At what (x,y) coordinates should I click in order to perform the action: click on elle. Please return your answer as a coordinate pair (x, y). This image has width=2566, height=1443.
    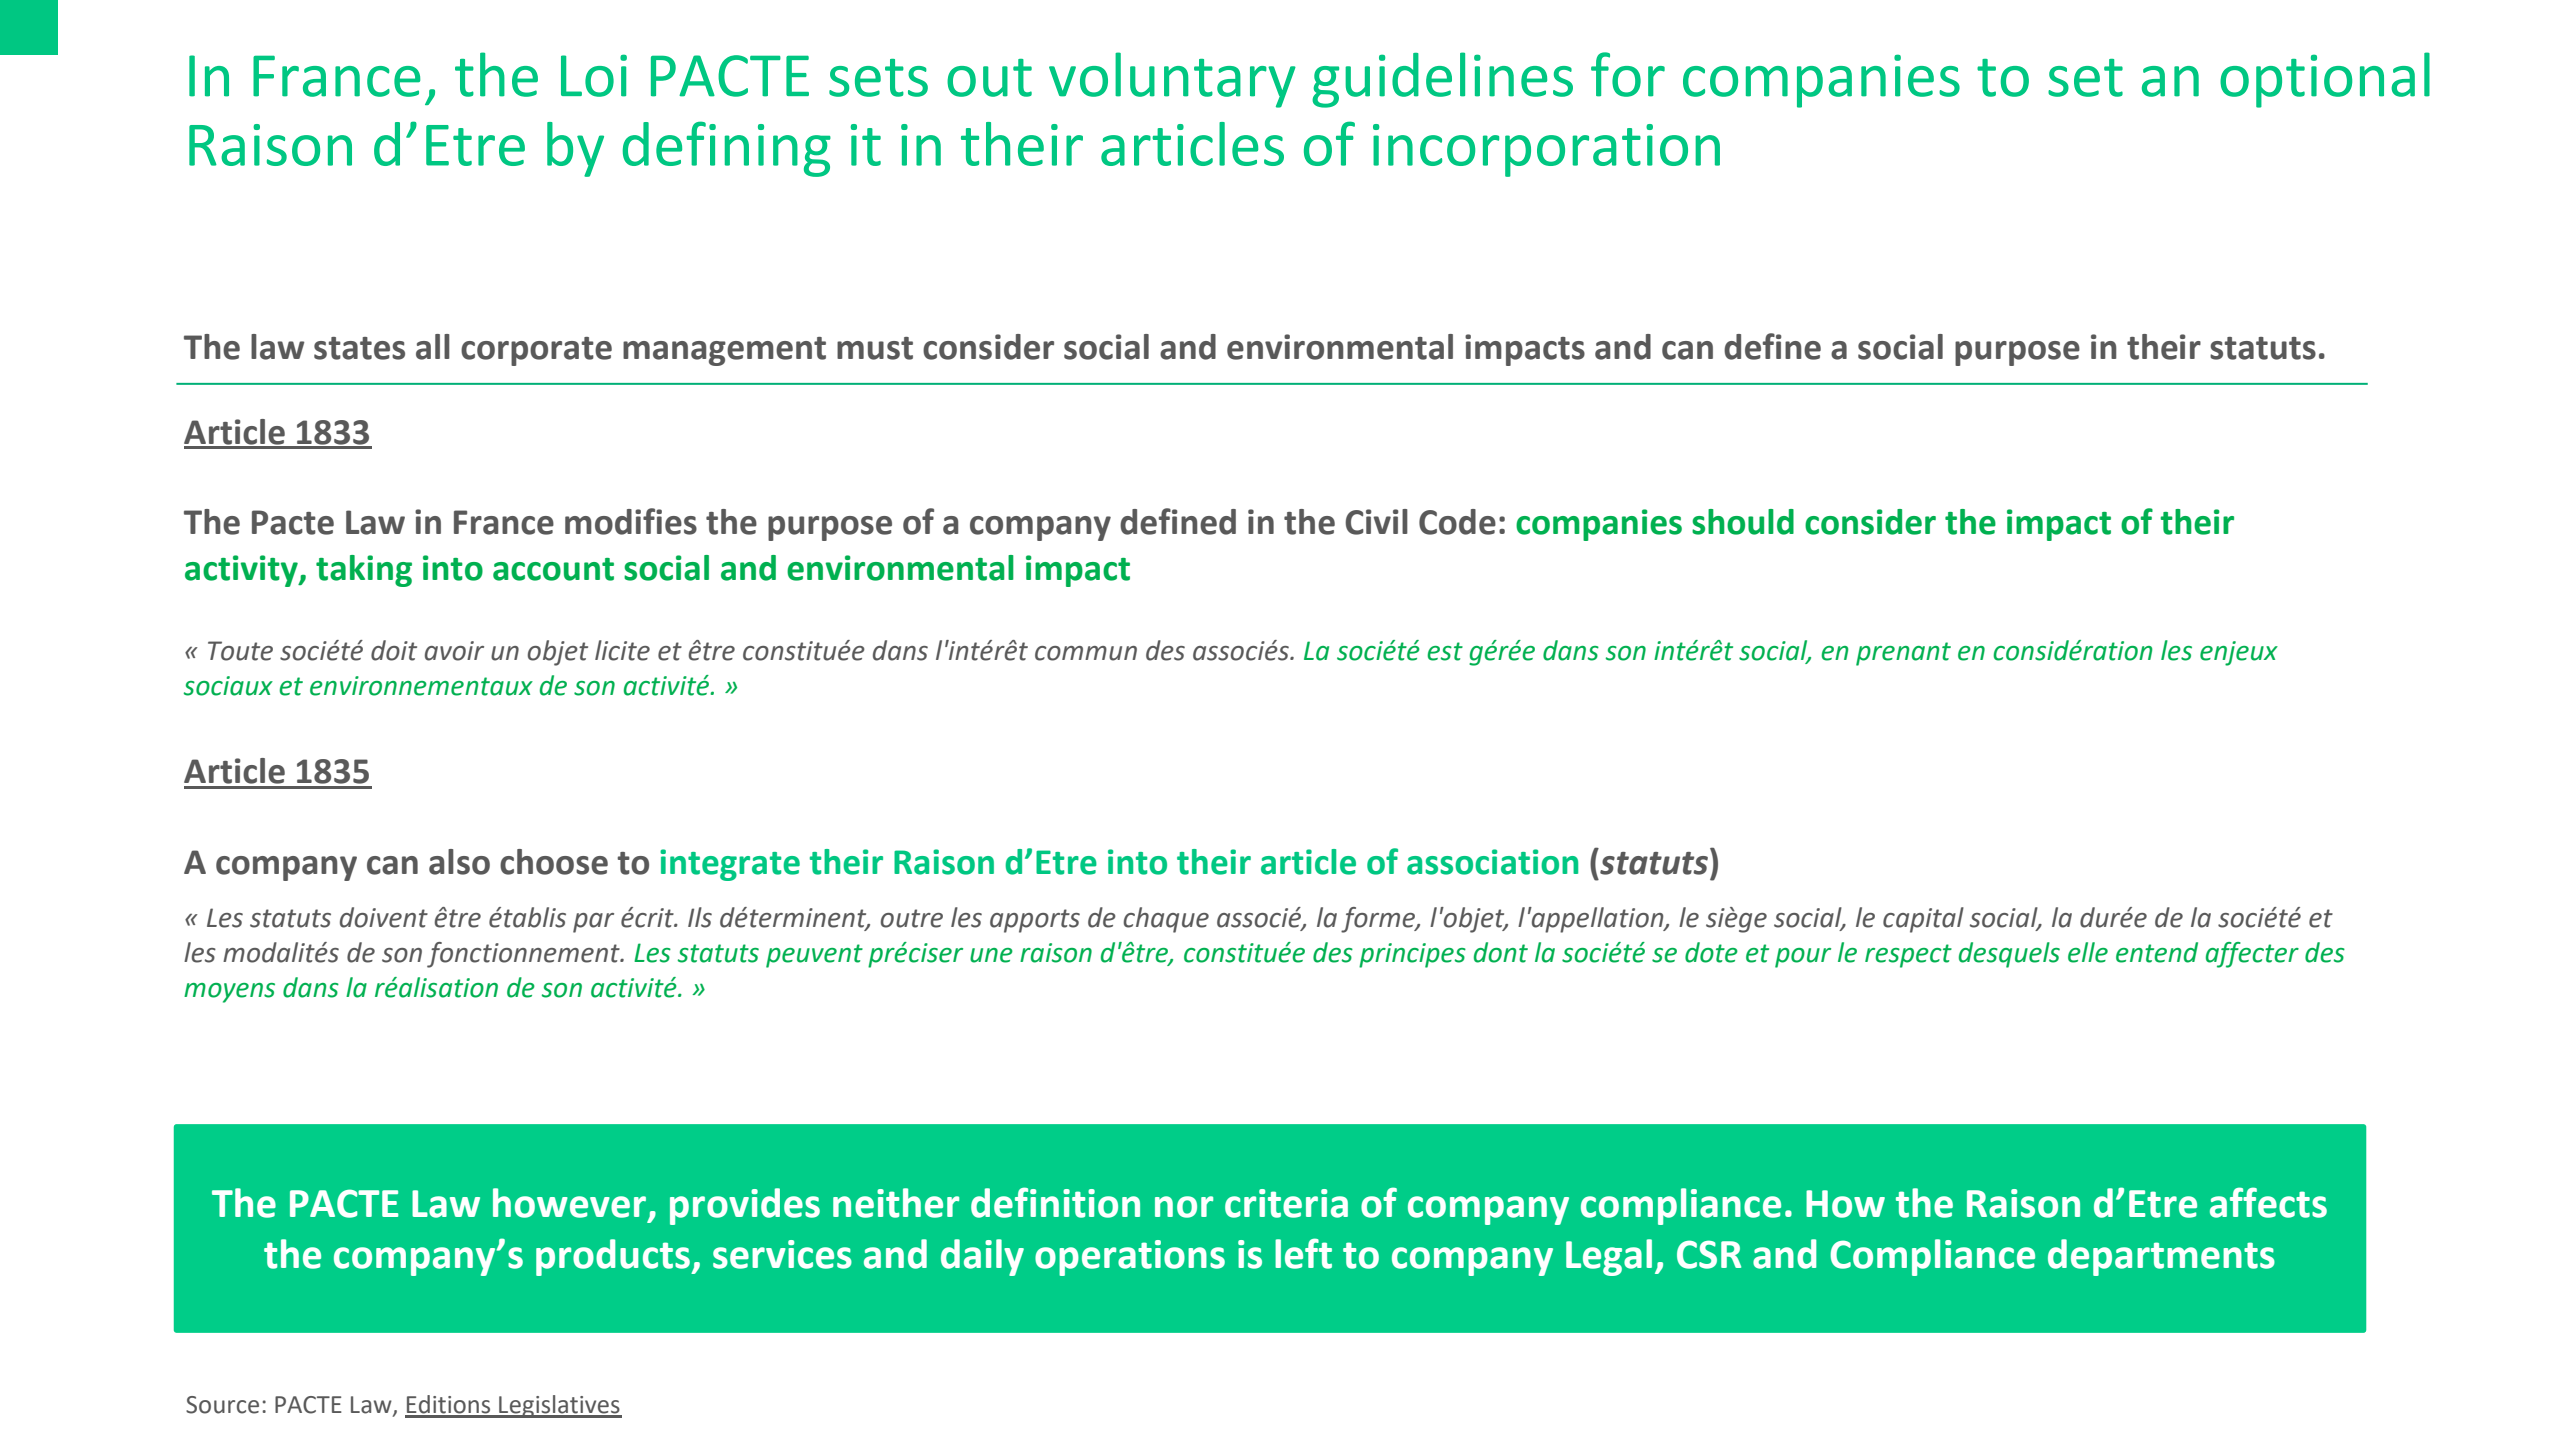
    Looking at the image, I should click on (2088, 952).
